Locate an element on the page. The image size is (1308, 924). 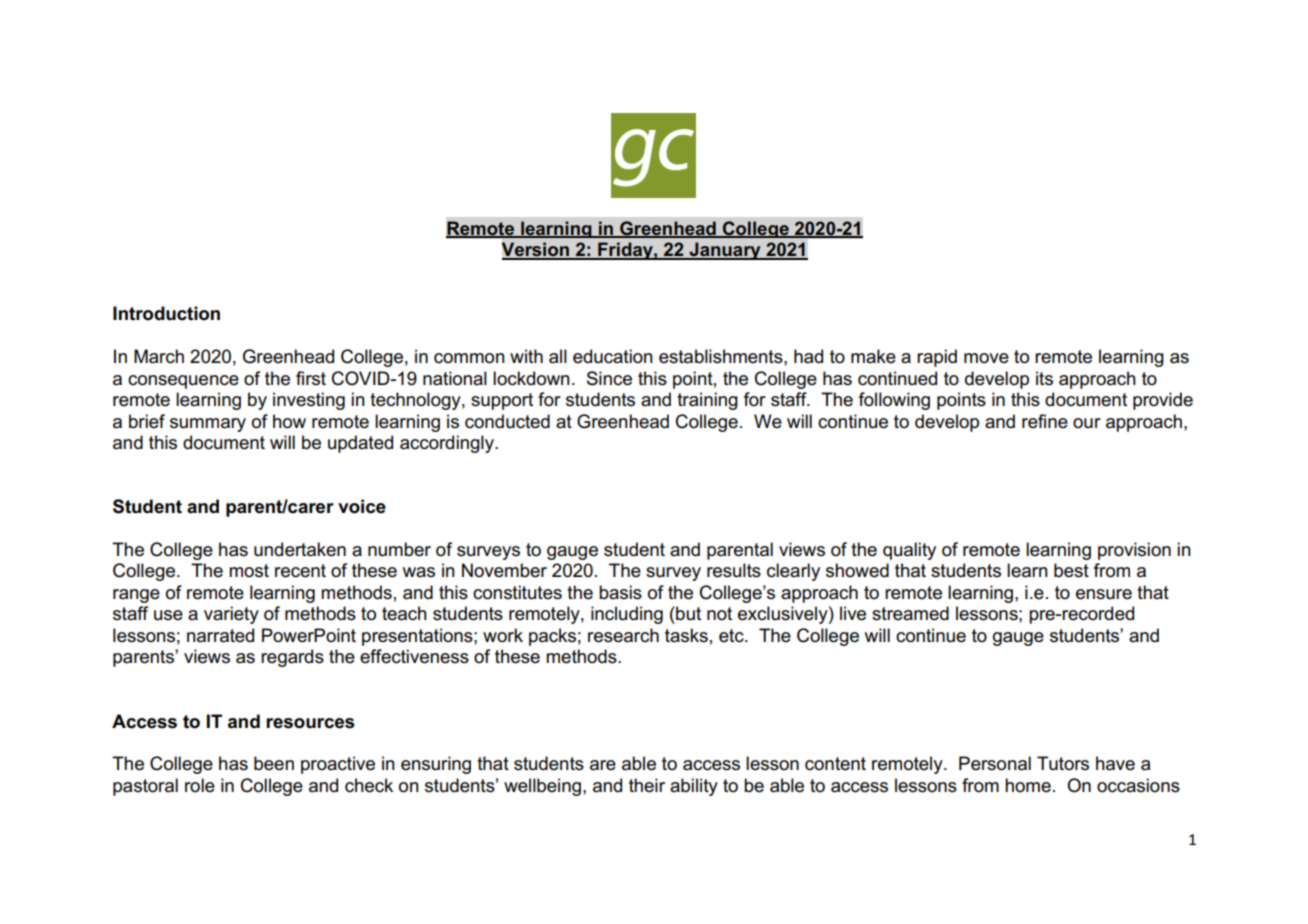
their is located at coordinates (647, 785).
